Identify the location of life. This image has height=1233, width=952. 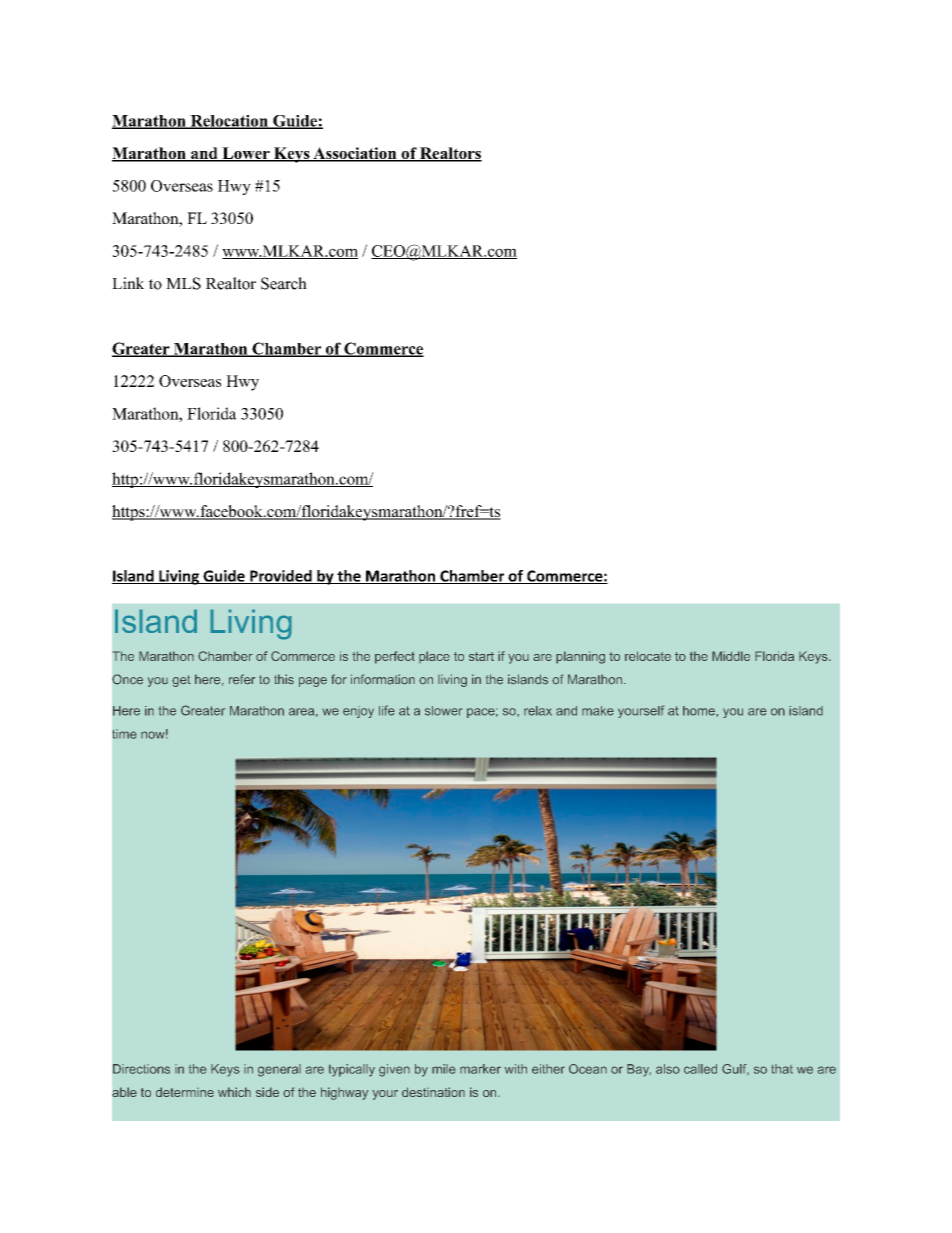
(387, 710).
